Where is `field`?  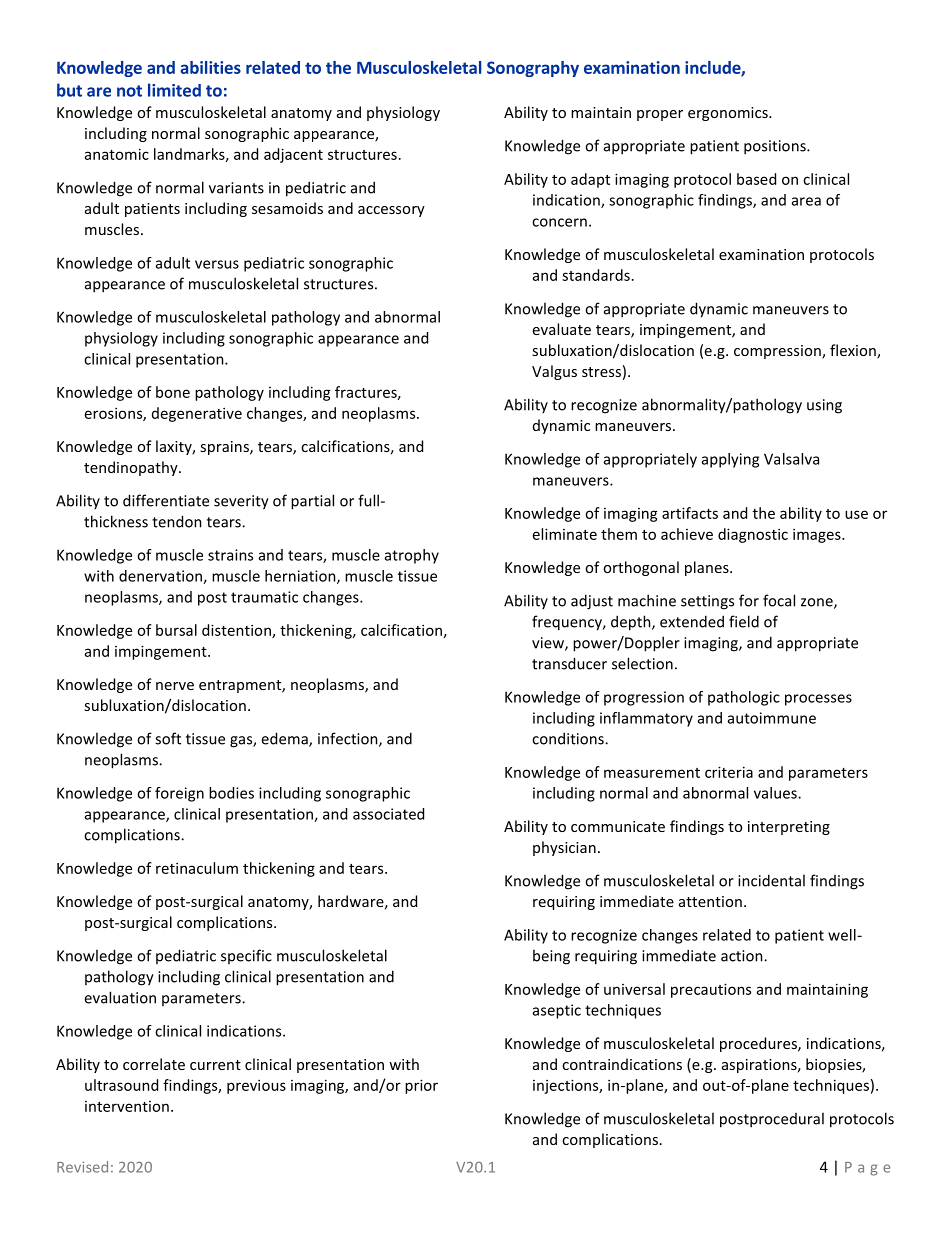
field is located at coordinates (744, 621).
